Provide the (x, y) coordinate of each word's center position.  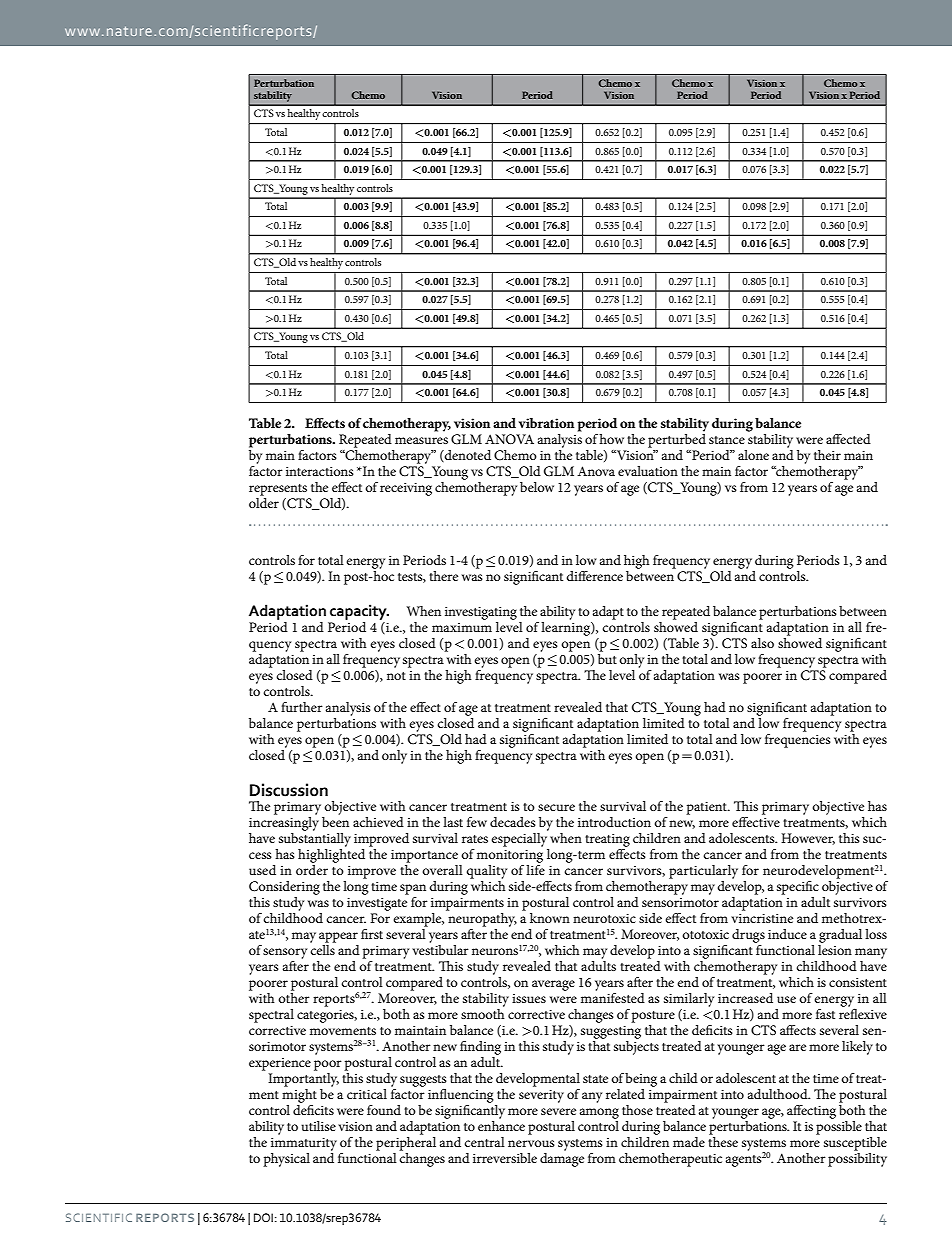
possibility (857, 1160)
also (762, 643)
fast (825, 1014)
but (607, 659)
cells (322, 950)
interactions (320, 471)
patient (707, 808)
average (553, 985)
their (827, 455)
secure (556, 807)
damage (562, 1160)
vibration (546, 423)
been (335, 822)
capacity (359, 612)
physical (286, 1160)
